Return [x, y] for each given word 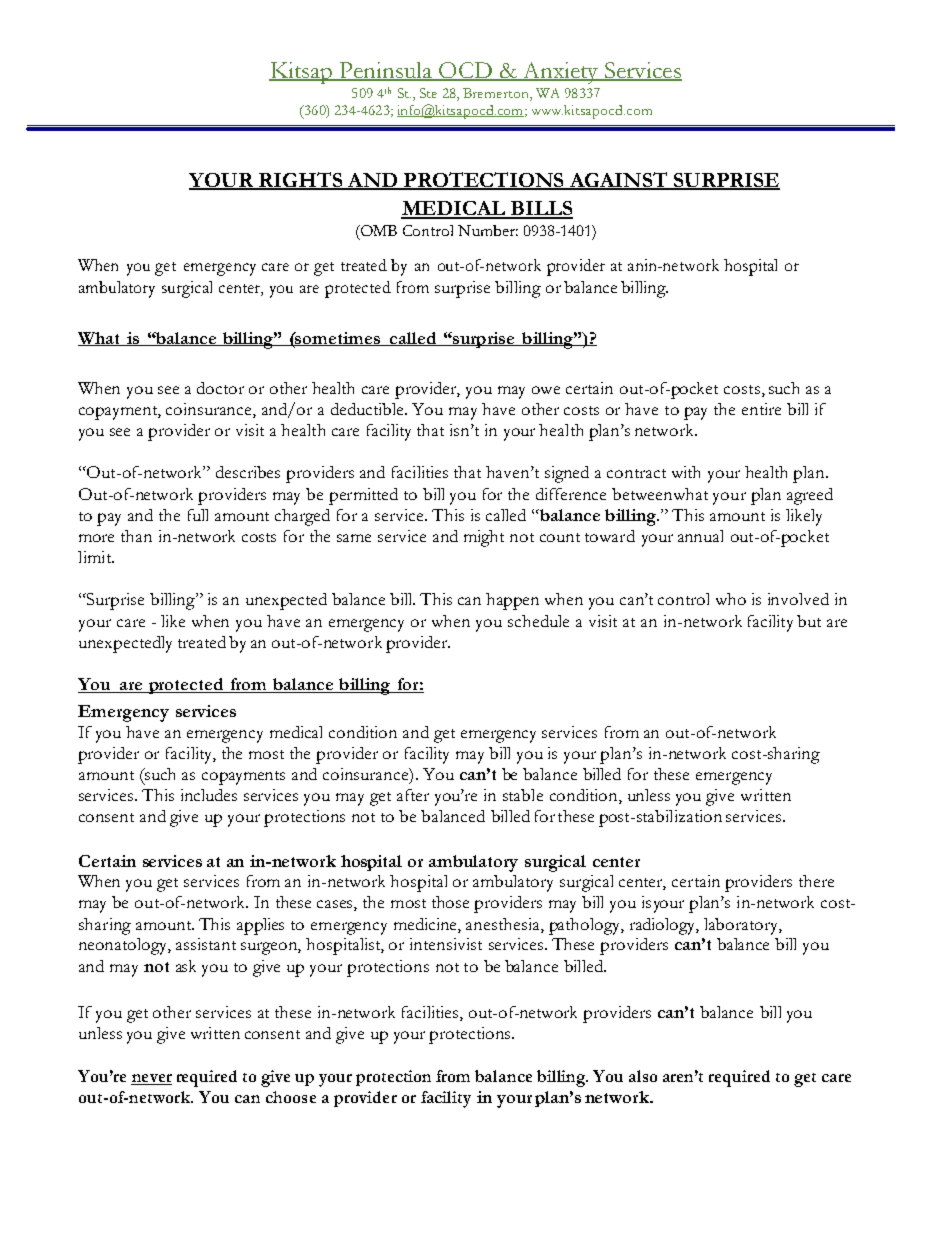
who [731, 599]
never [151, 1079]
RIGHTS [301, 180]
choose [291, 1097]
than [136, 536]
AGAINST [618, 181]
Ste [428, 93]
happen [512, 601]
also [643, 1076]
